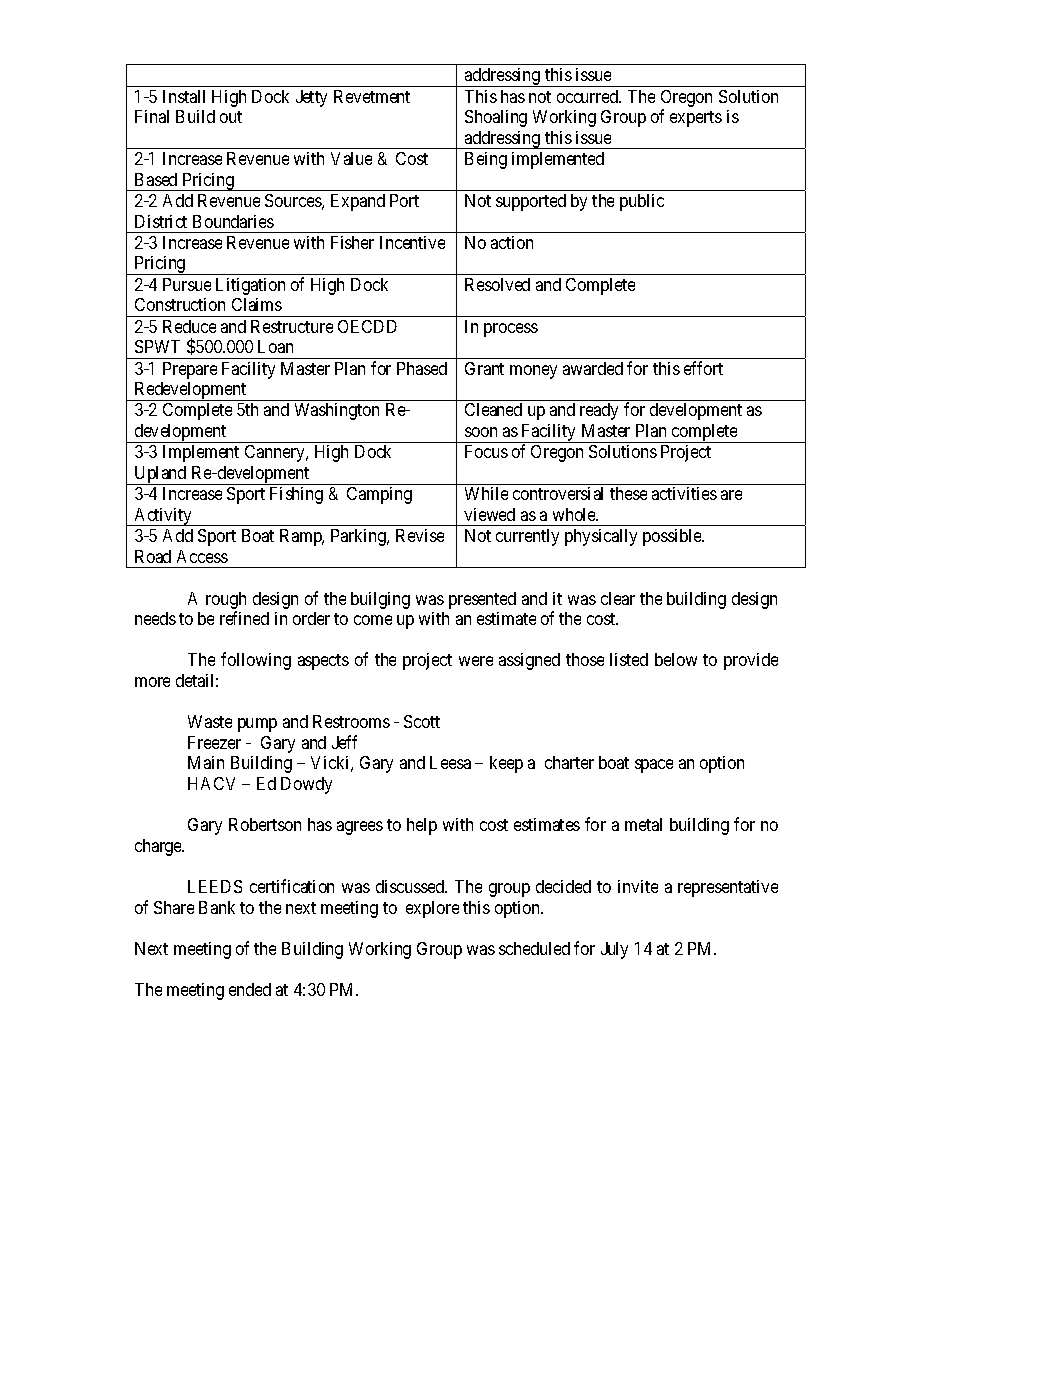  I want to click on following, so click(256, 661).
